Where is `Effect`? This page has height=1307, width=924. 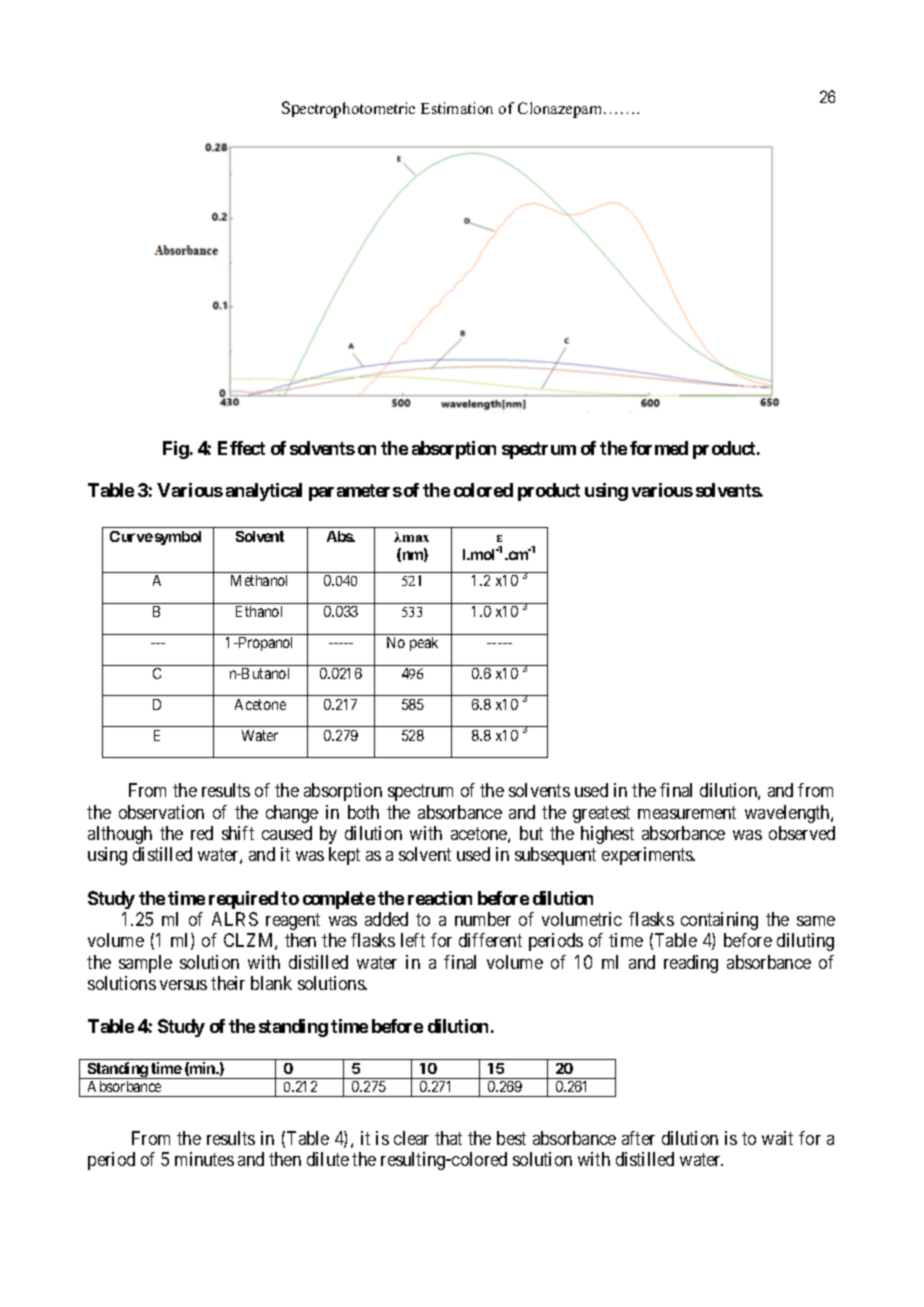 Effect is located at coordinates (241, 448).
